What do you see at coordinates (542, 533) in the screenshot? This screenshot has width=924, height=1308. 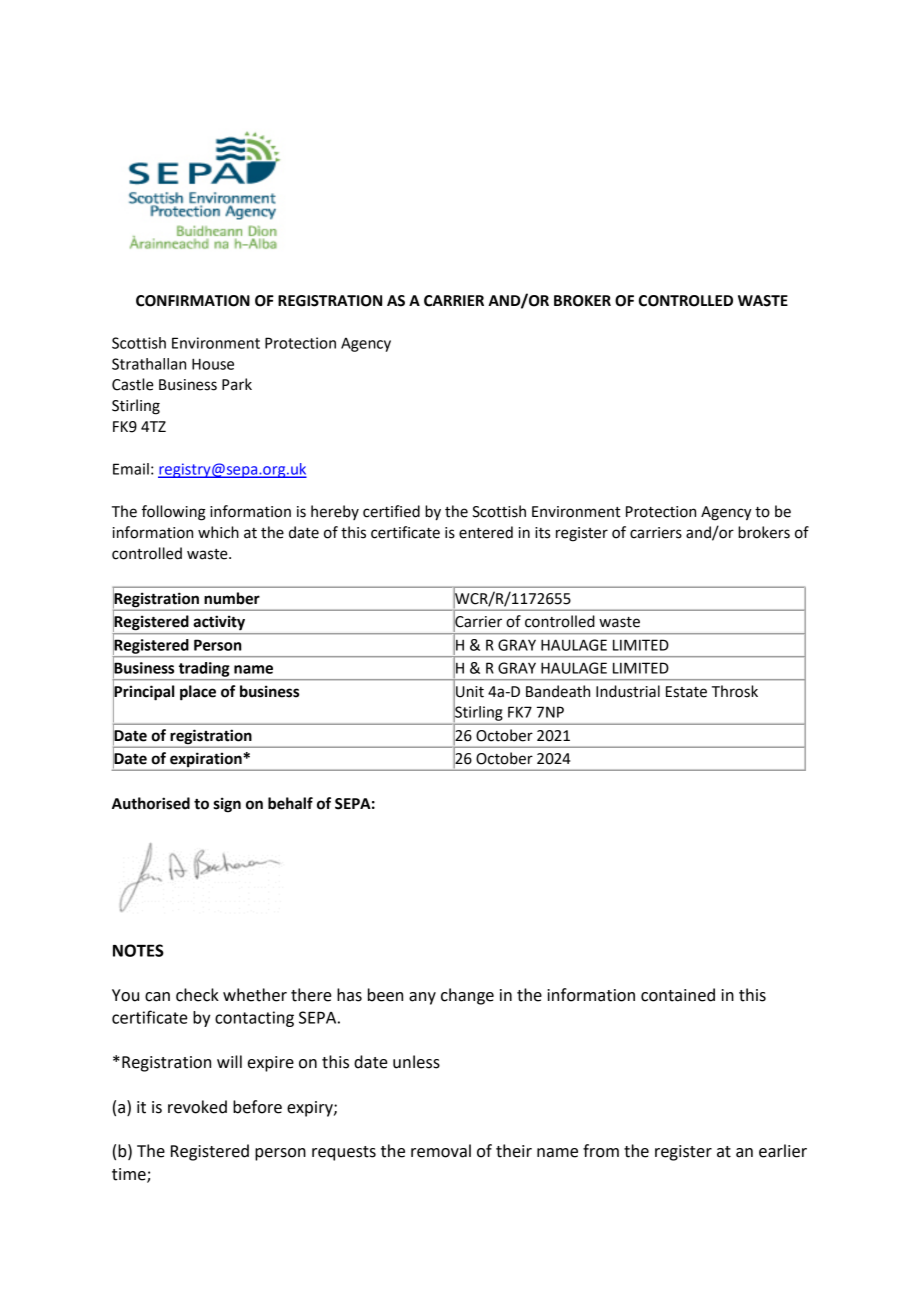 I see `its` at bounding box center [542, 533].
